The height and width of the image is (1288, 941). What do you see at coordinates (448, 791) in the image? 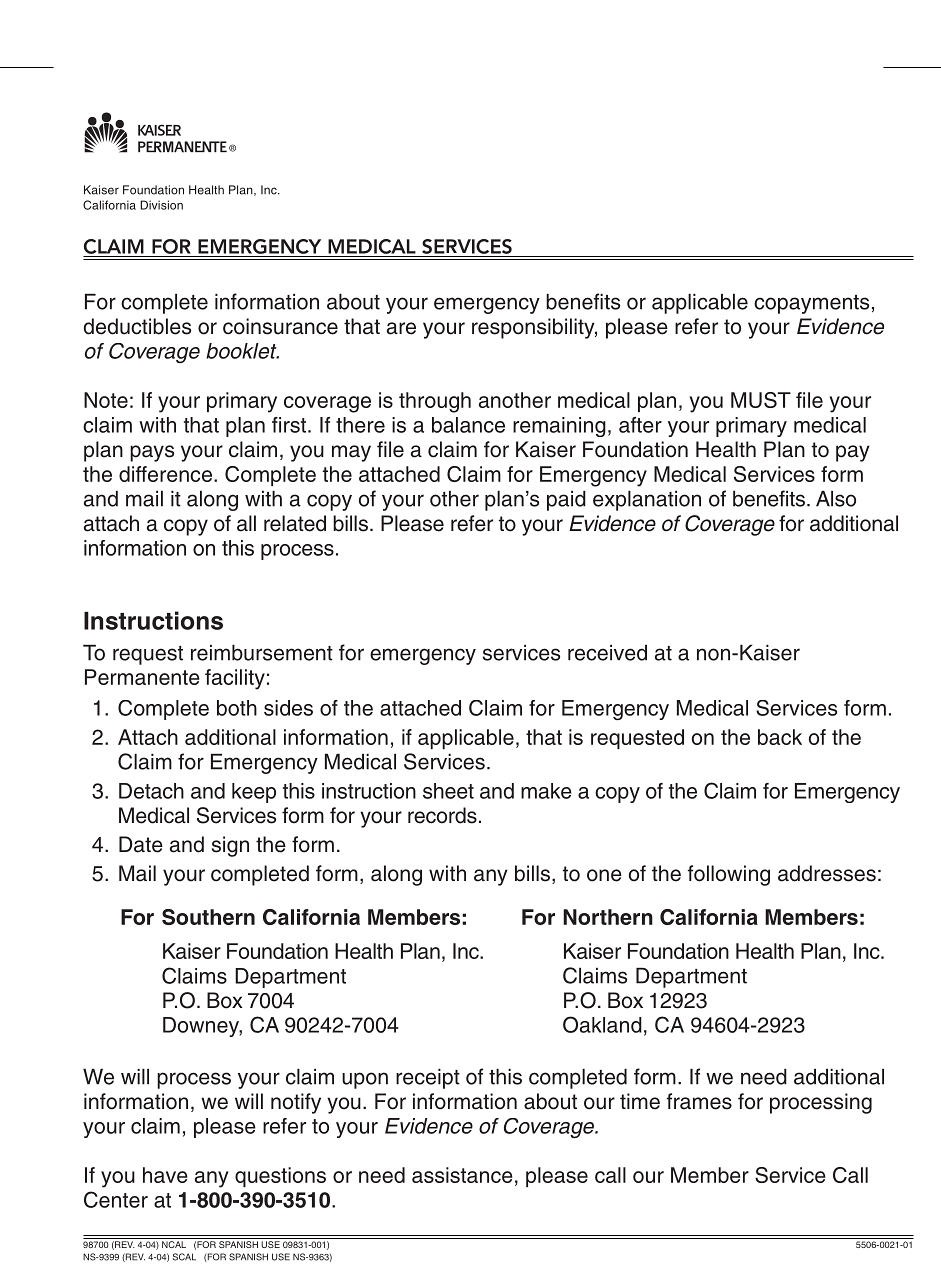
I see `sheet` at bounding box center [448, 791].
